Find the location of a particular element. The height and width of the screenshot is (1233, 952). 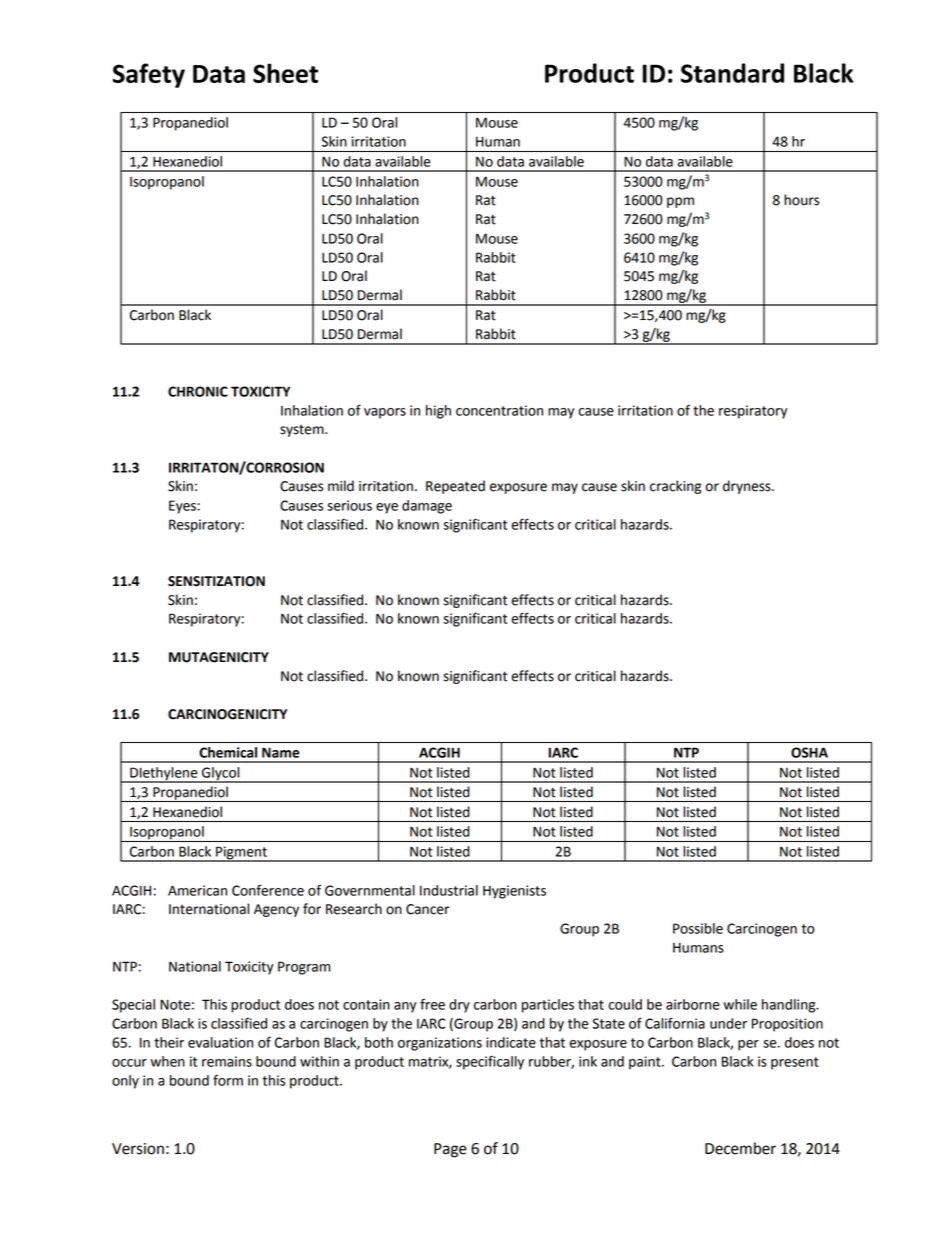

damage is located at coordinates (427, 507).
